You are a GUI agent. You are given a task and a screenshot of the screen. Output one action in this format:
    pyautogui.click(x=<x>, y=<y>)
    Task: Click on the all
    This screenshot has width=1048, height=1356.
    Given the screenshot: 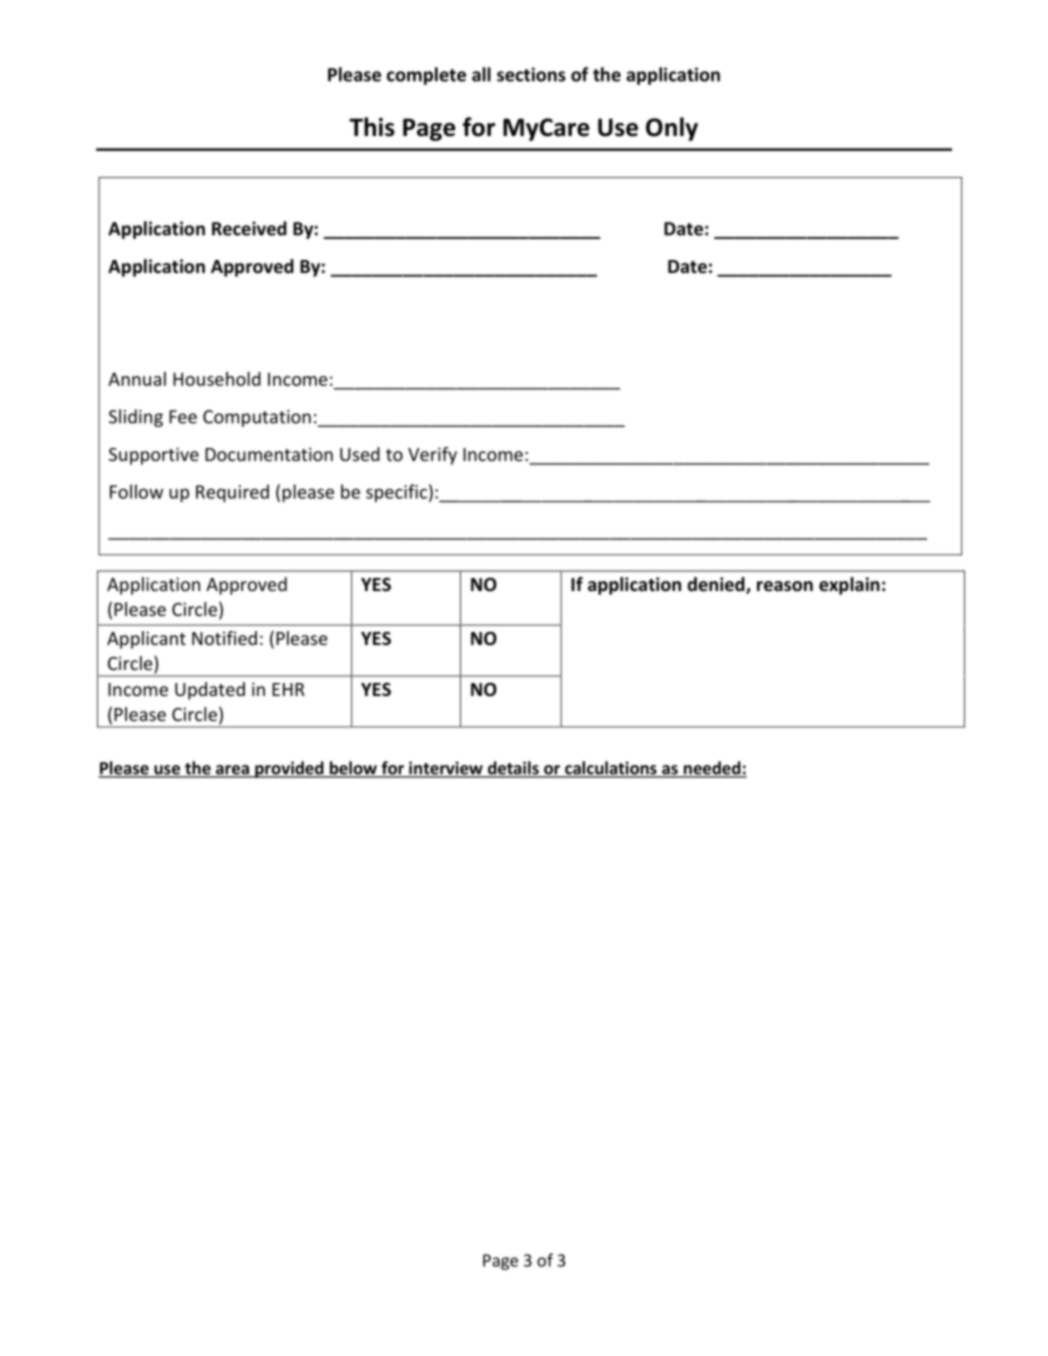 What is the action you would take?
    pyautogui.click(x=481, y=74)
